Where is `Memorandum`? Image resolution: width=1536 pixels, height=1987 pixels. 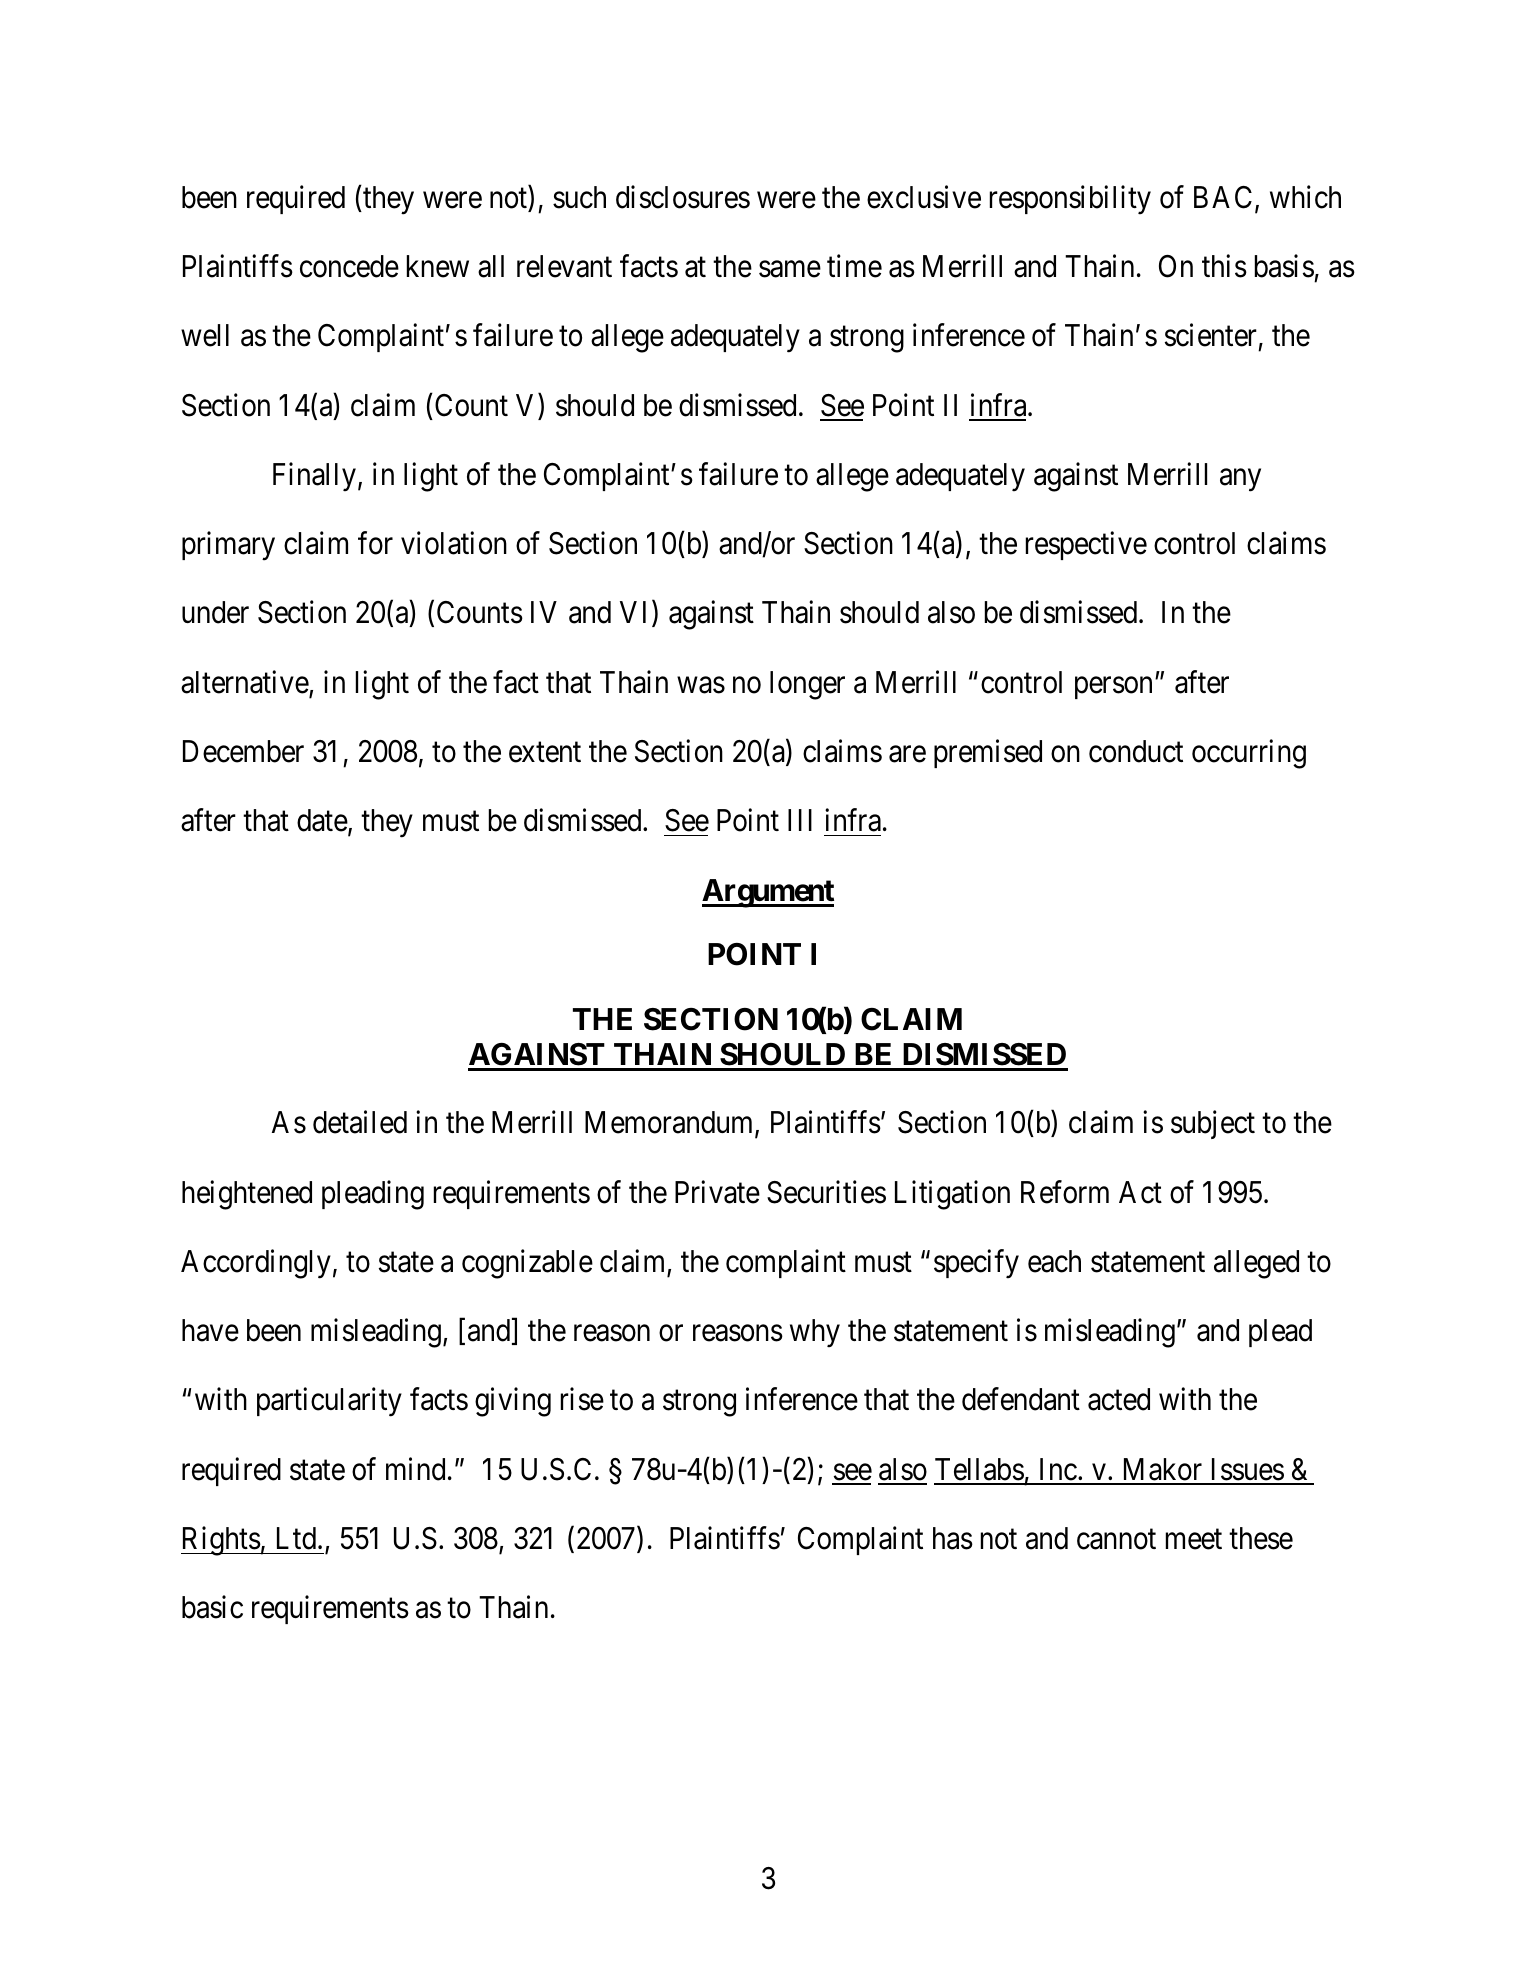 Memorandum is located at coordinates (670, 1124).
